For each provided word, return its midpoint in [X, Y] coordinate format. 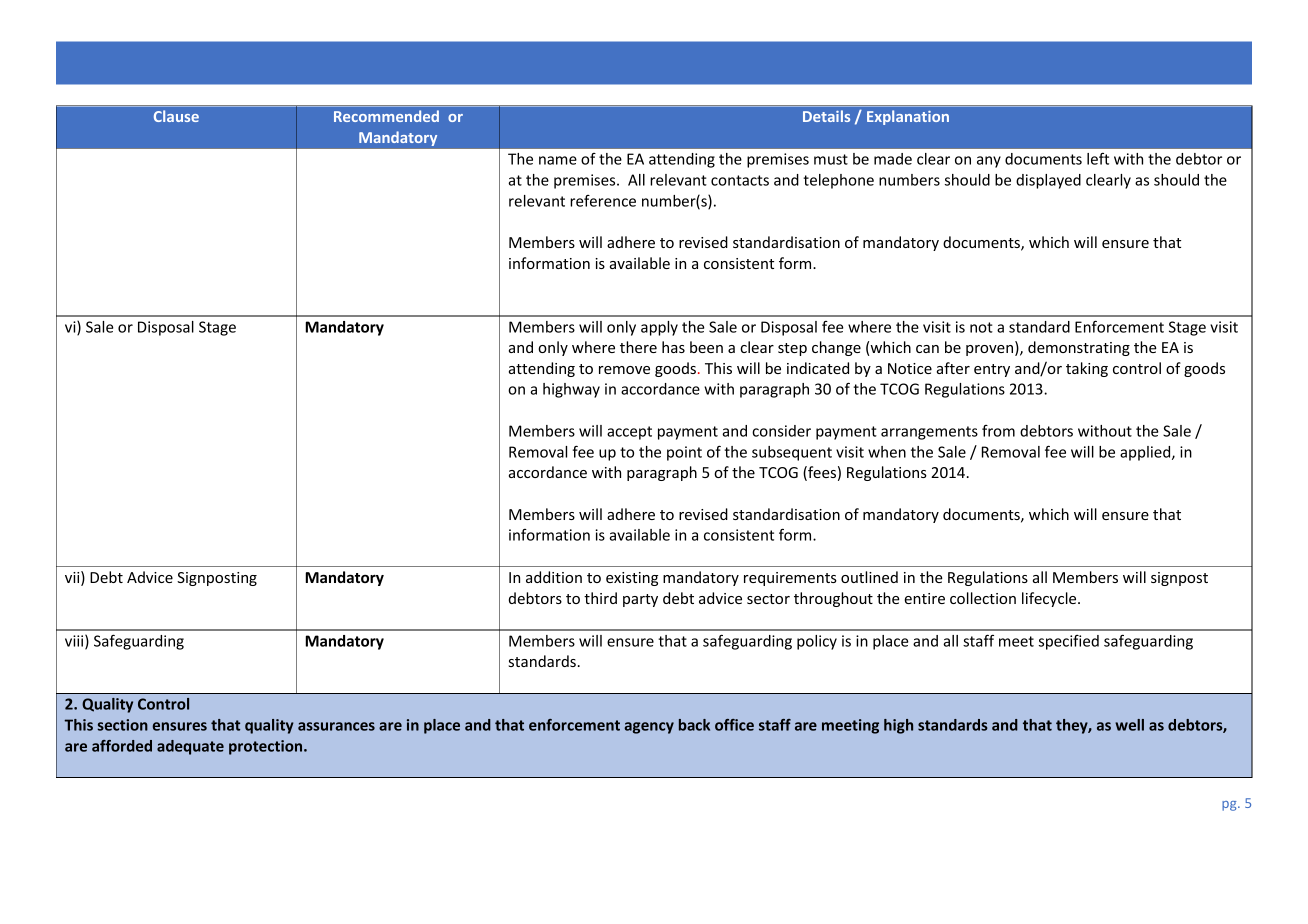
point [684, 453]
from [998, 431]
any [989, 162]
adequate [190, 747]
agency [649, 728]
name [558, 160]
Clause [176, 116]
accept [629, 433]
